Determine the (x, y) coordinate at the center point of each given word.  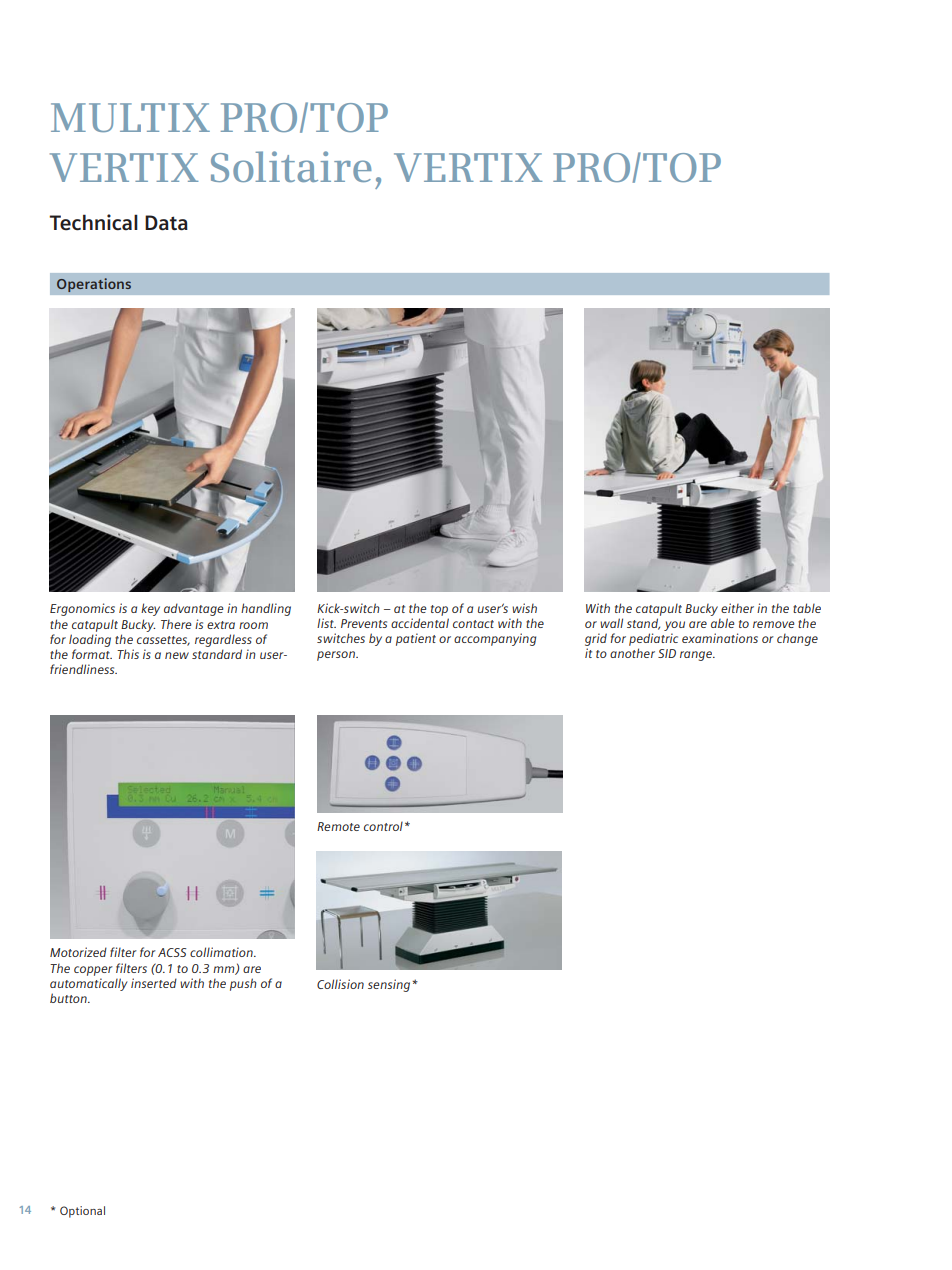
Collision (340, 984)
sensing (390, 985)
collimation (222, 952)
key (150, 609)
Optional (82, 1212)
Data (166, 223)
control (383, 826)
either (737, 608)
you (674, 626)
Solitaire (291, 166)
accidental (420, 623)
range (697, 656)
